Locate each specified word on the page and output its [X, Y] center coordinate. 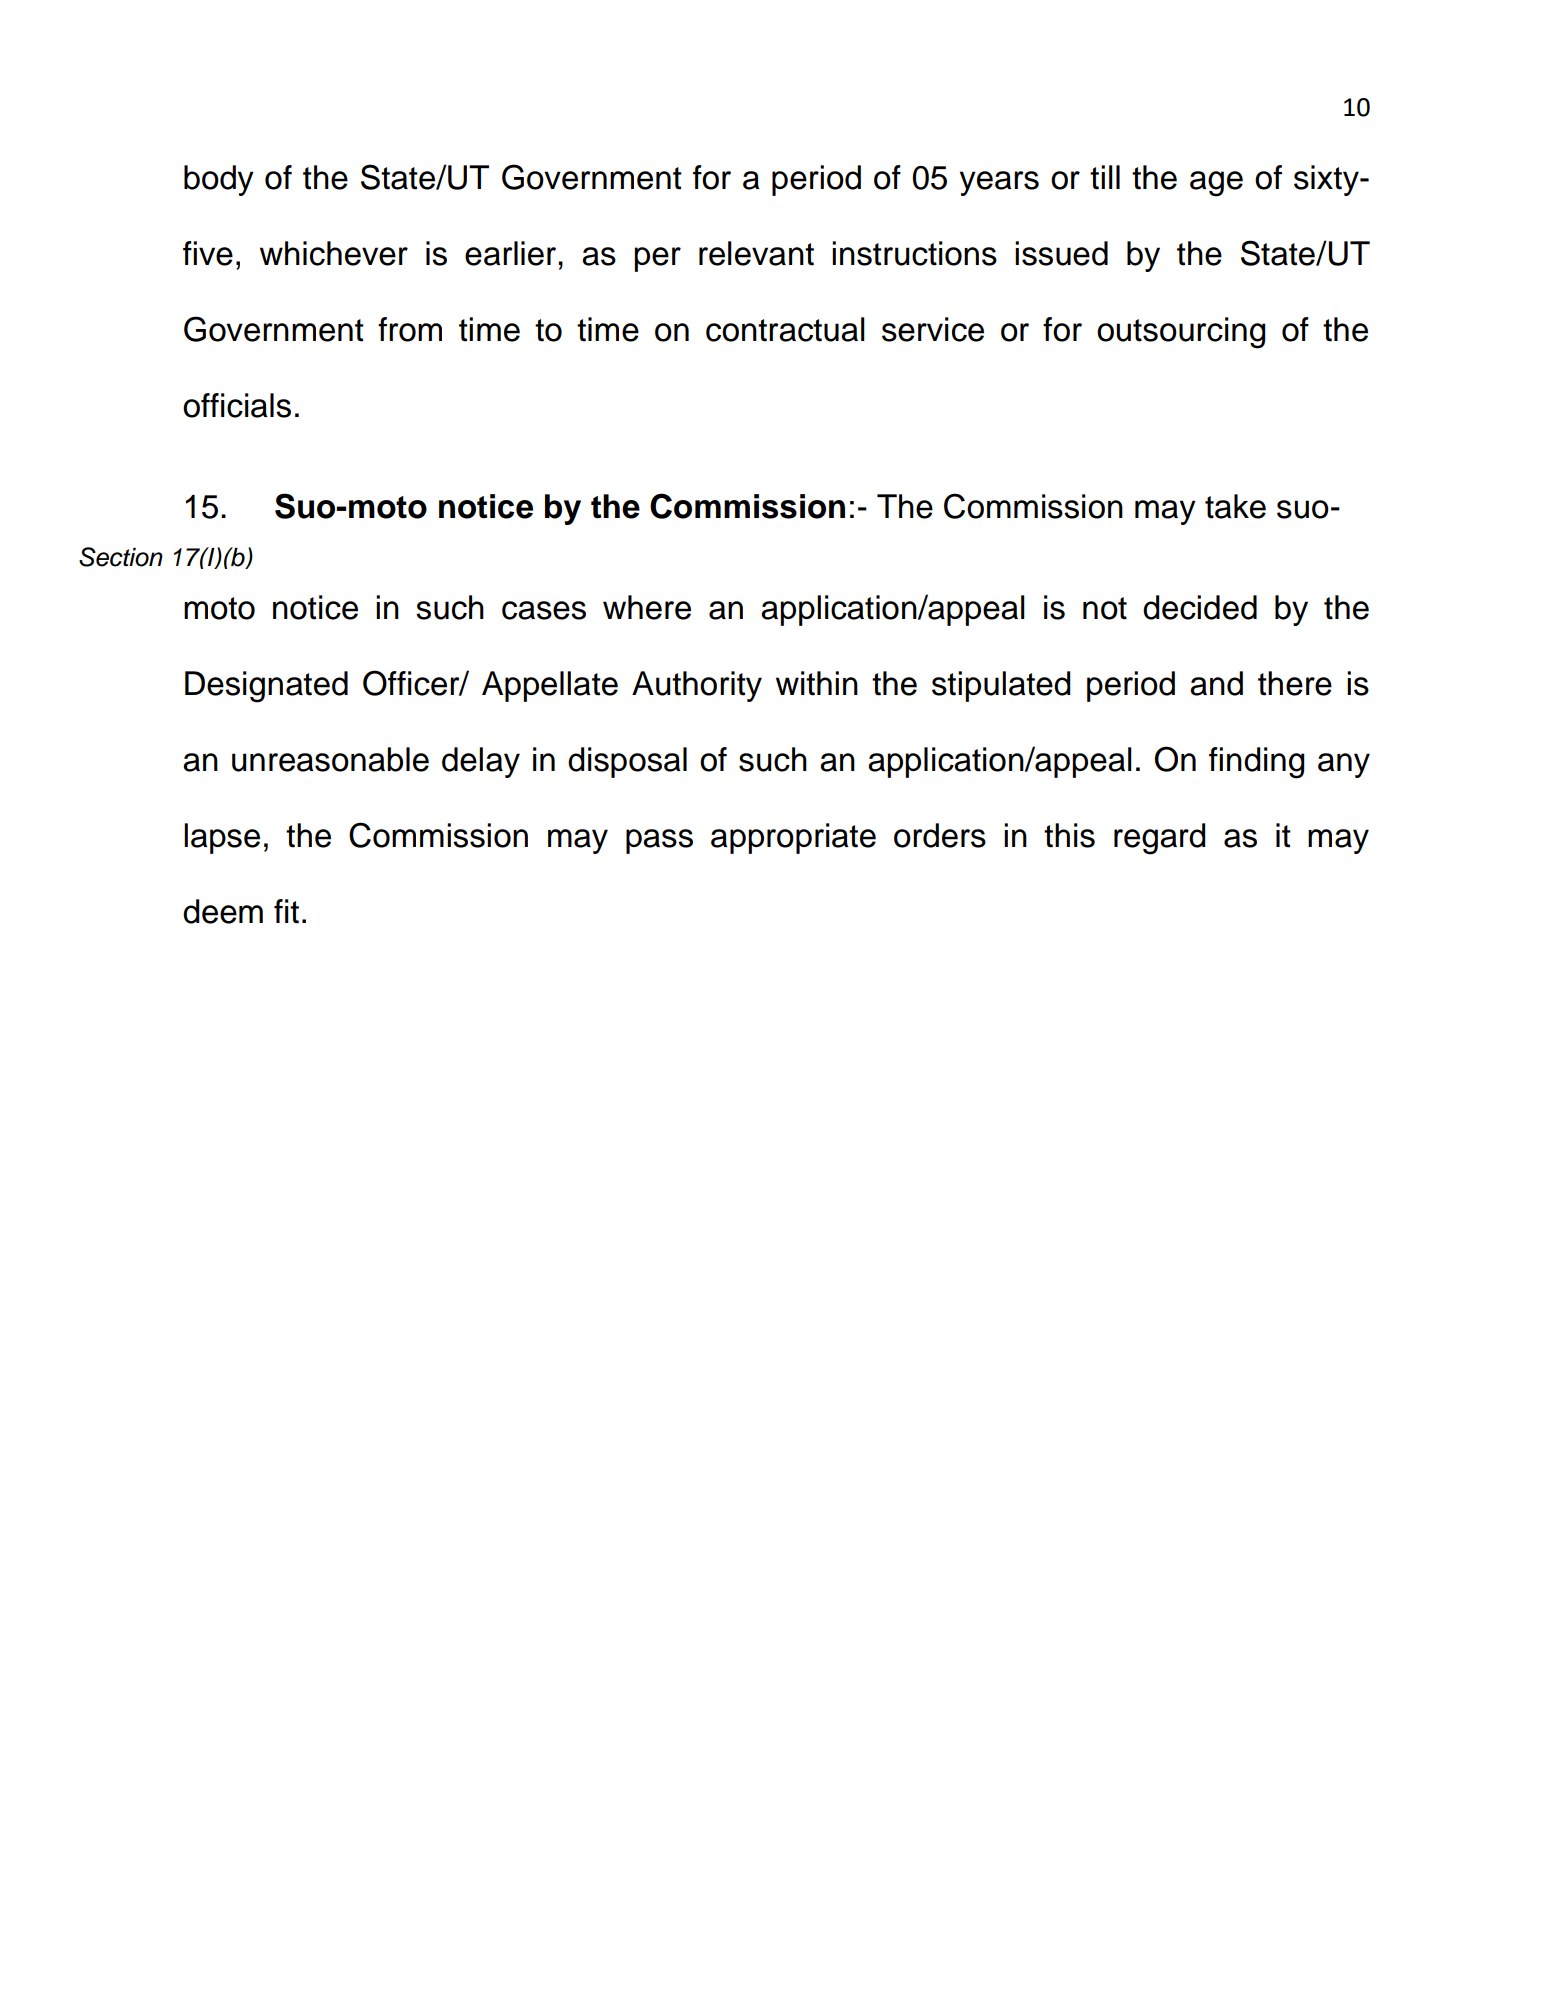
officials [237, 405]
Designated [266, 687]
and [1216, 683]
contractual [785, 329]
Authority [697, 686]
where [647, 607]
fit [286, 911]
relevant [756, 253]
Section [121, 557]
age [1216, 184]
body [219, 180]
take [1235, 506]
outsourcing [1181, 333]
